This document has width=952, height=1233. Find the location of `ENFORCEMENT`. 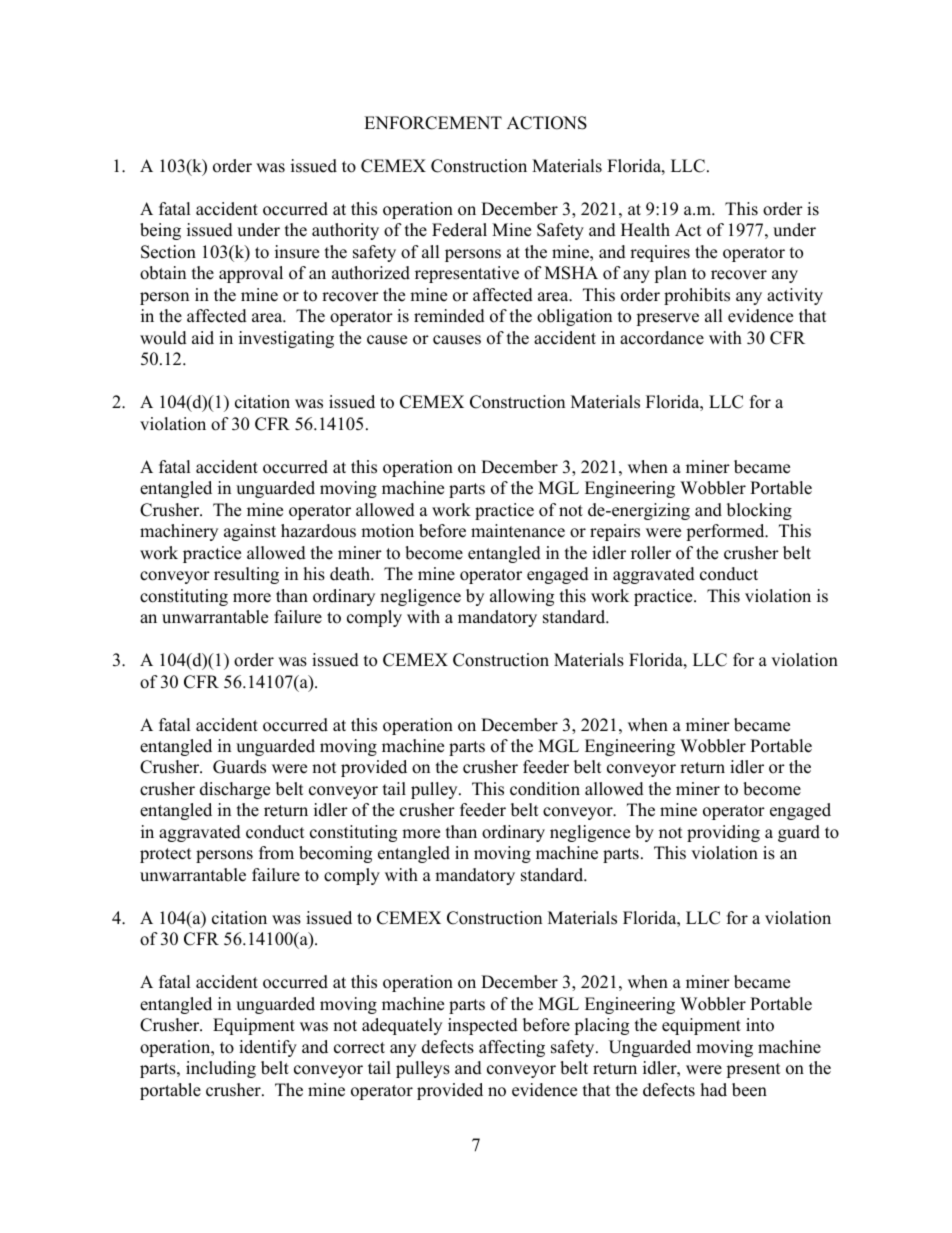

ENFORCEMENT is located at coordinates (433, 123).
